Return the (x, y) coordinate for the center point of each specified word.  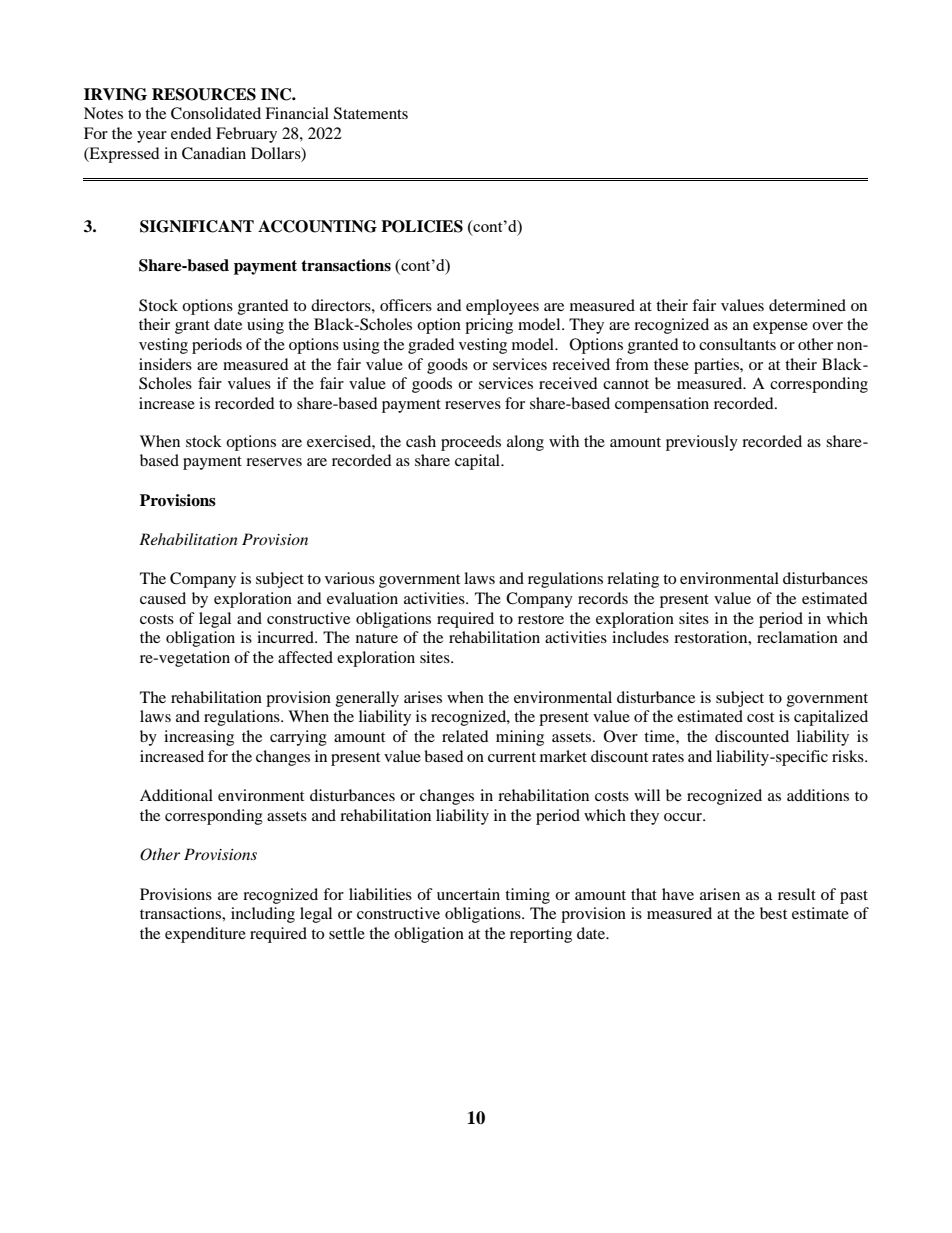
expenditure (205, 935)
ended (191, 133)
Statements (371, 113)
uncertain (468, 894)
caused (163, 598)
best (773, 913)
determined (807, 305)
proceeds (471, 443)
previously (702, 443)
